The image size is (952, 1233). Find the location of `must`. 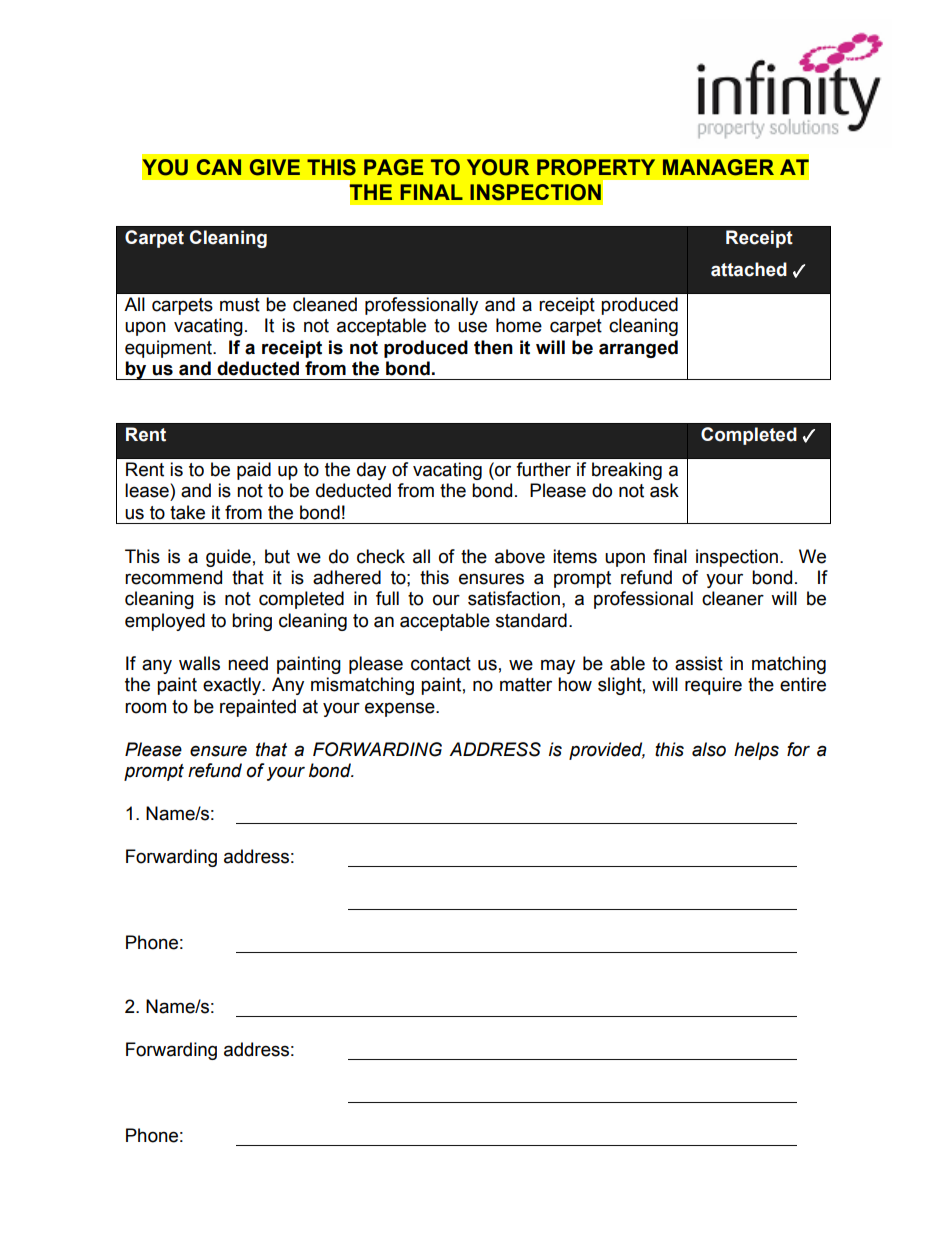

must is located at coordinates (240, 305).
